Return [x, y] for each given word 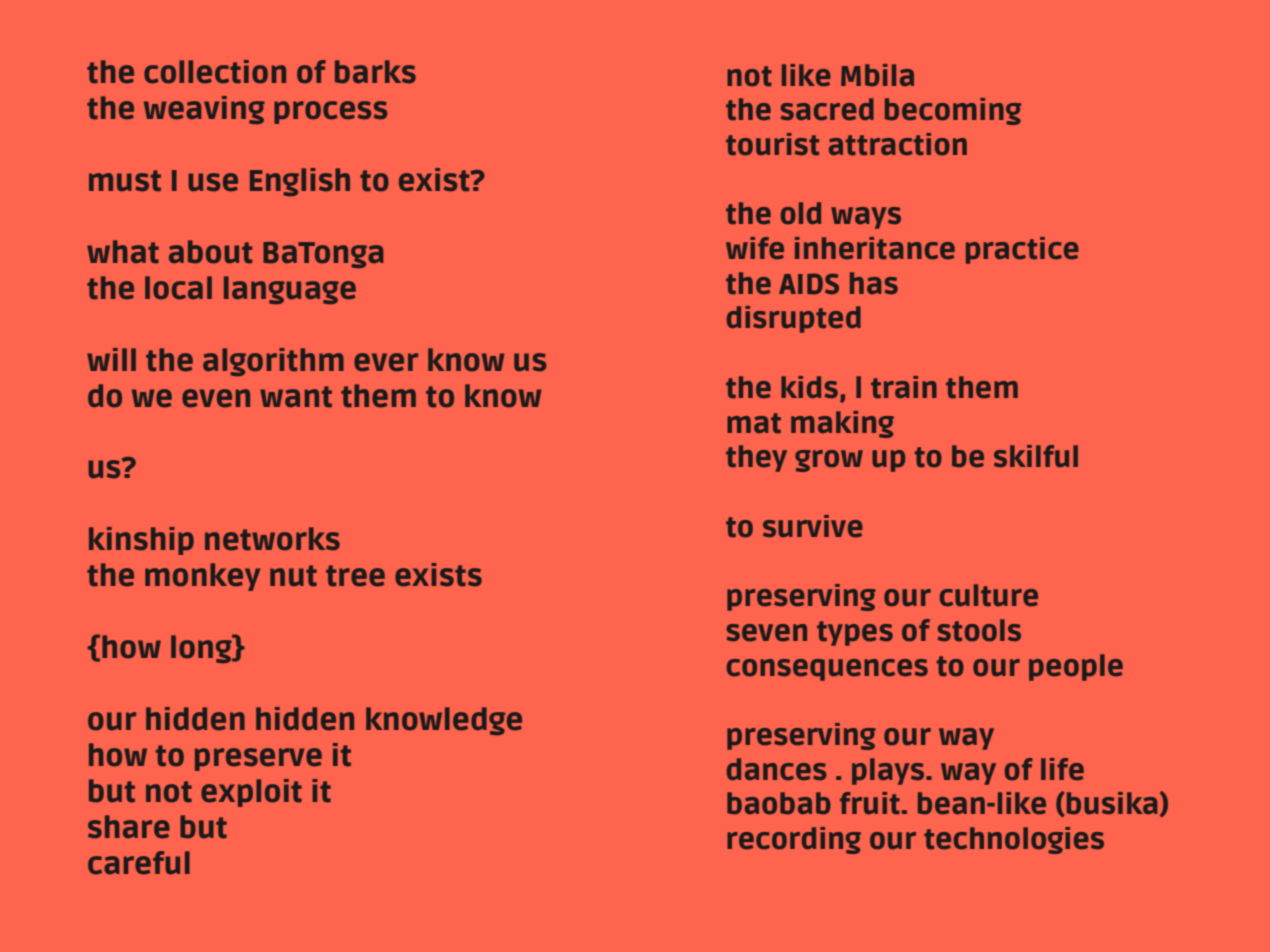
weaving [204, 110]
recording [794, 840]
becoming [953, 111]
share [129, 827]
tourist [772, 144]
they [756, 458]
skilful [1036, 456]
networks [272, 539]
